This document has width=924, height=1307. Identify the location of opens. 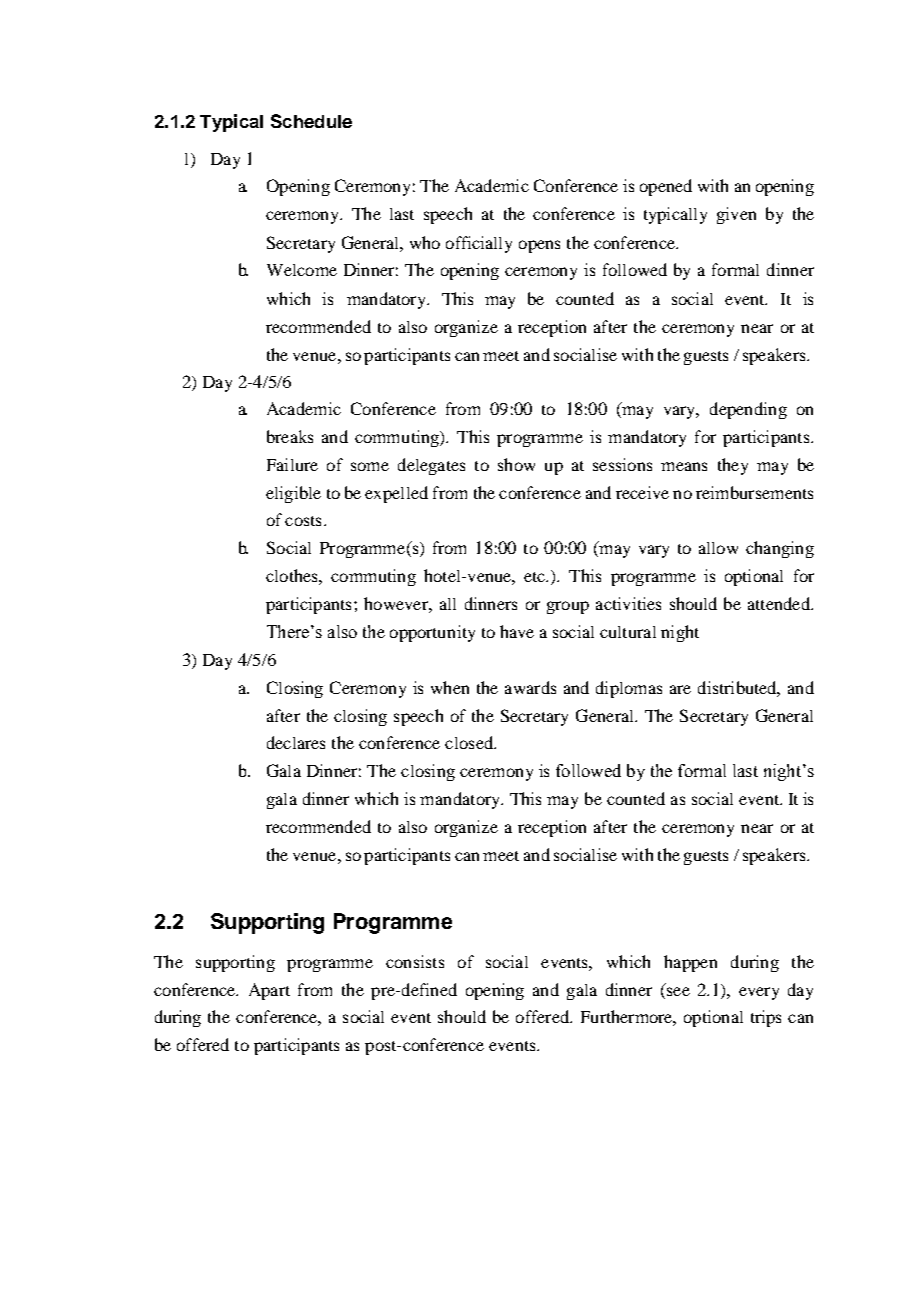
(539, 246).
